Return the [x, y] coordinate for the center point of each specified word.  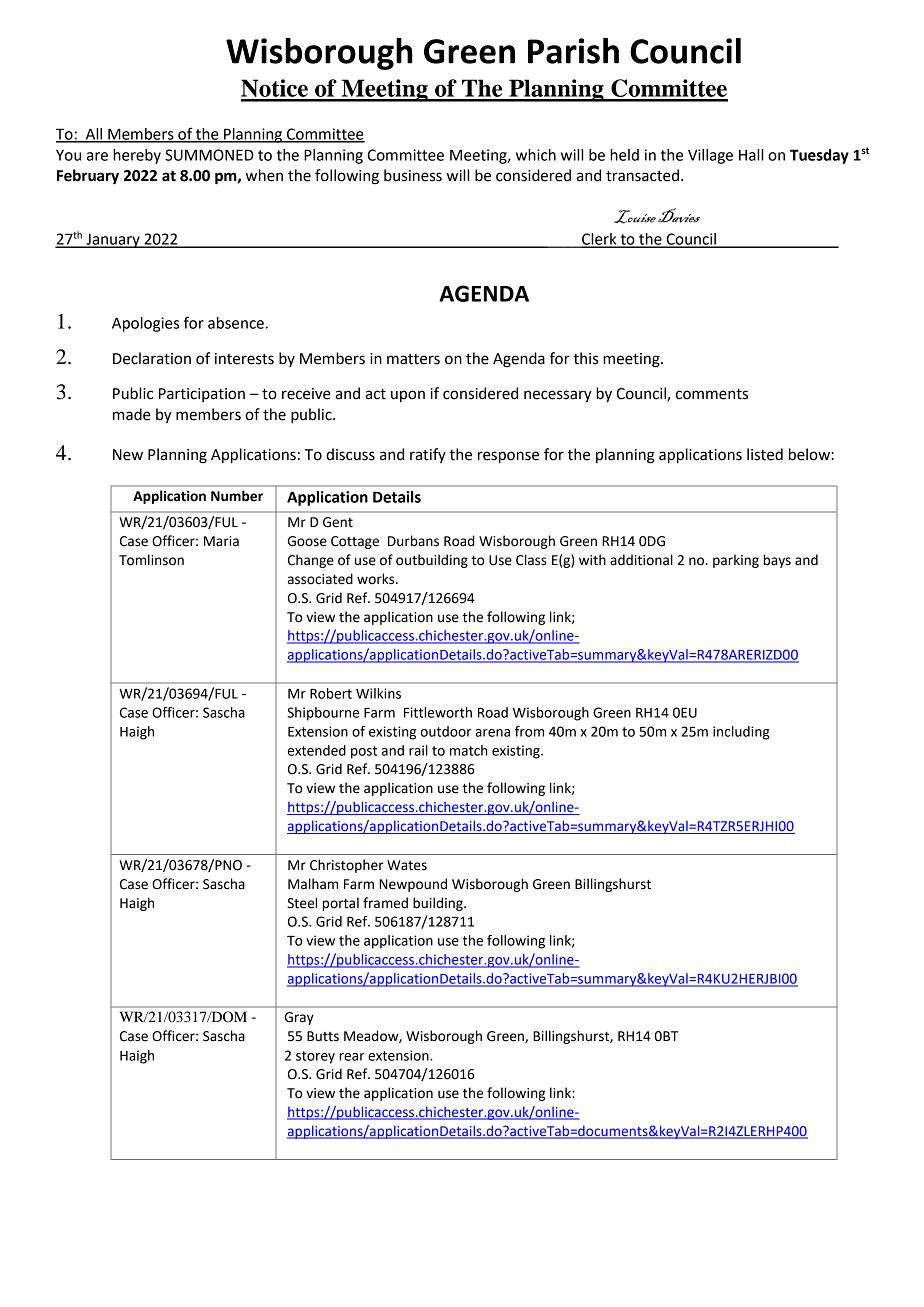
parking [736, 561]
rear [352, 1057]
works [377, 579]
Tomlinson [151, 560]
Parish [573, 51]
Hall [751, 155]
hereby [137, 156]
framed [385, 903]
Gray [299, 1018]
